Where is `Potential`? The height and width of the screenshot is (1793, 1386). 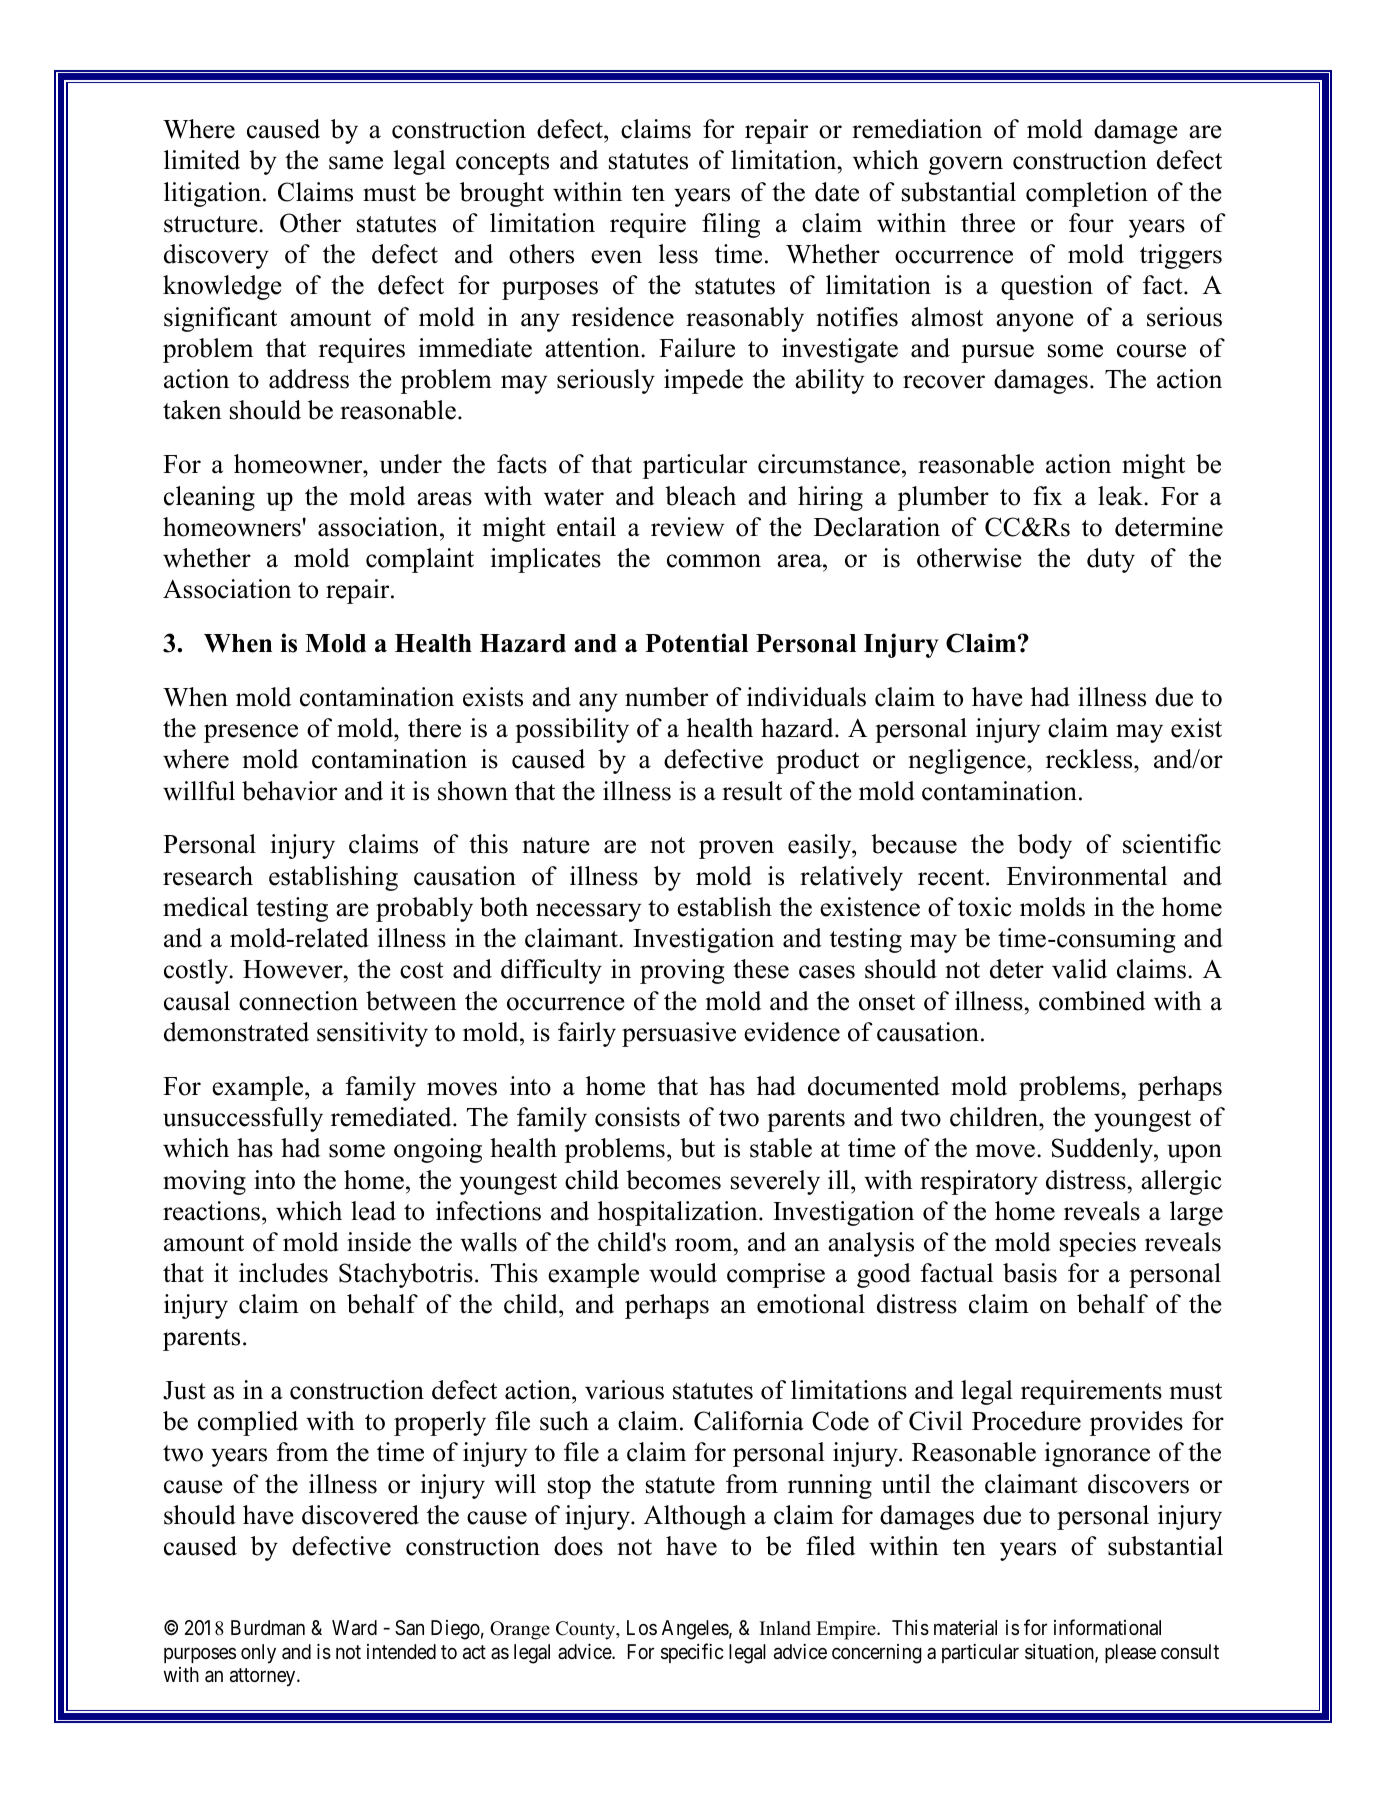 Potential is located at coordinates (696, 643).
